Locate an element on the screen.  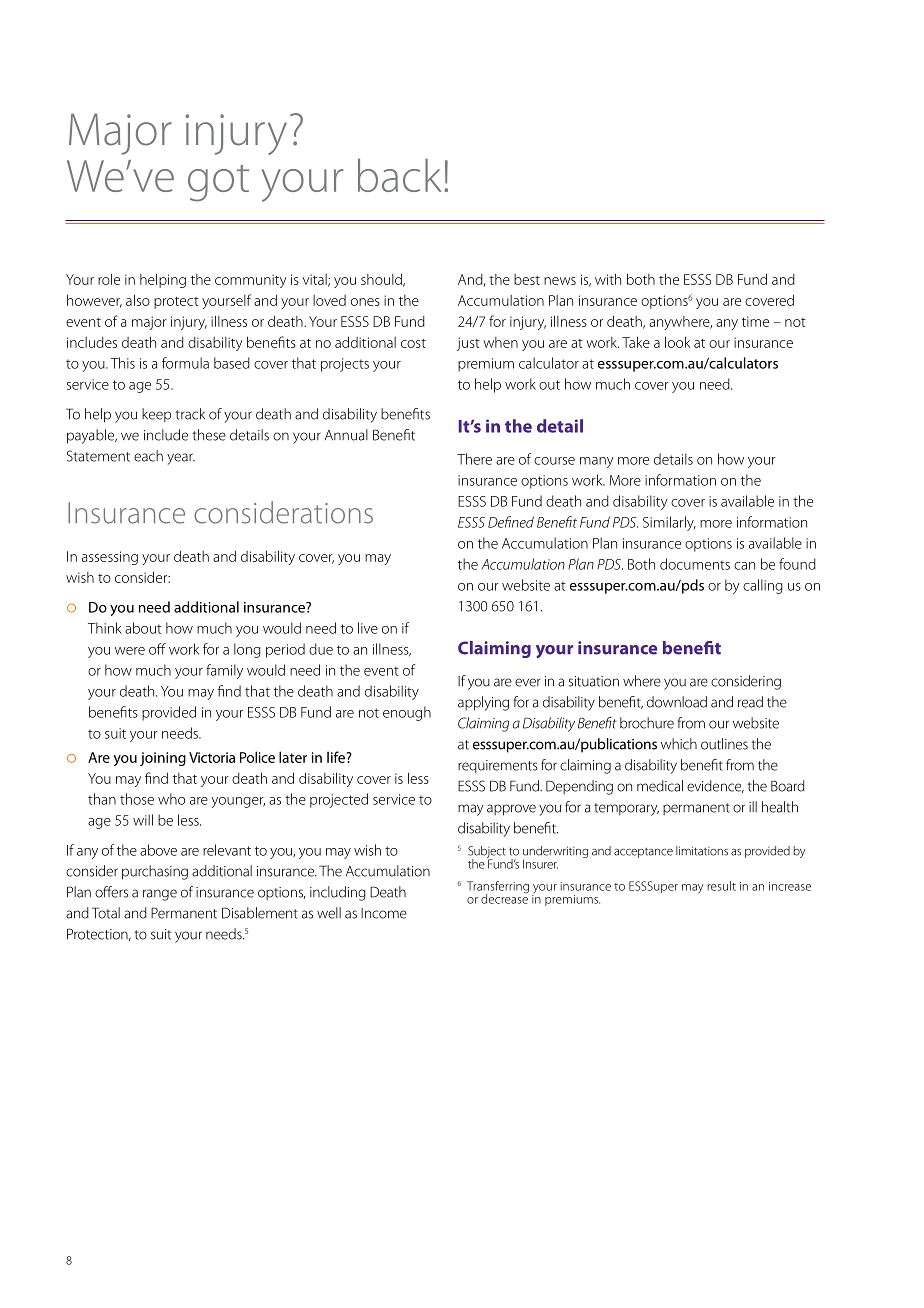
with is located at coordinates (608, 279).
